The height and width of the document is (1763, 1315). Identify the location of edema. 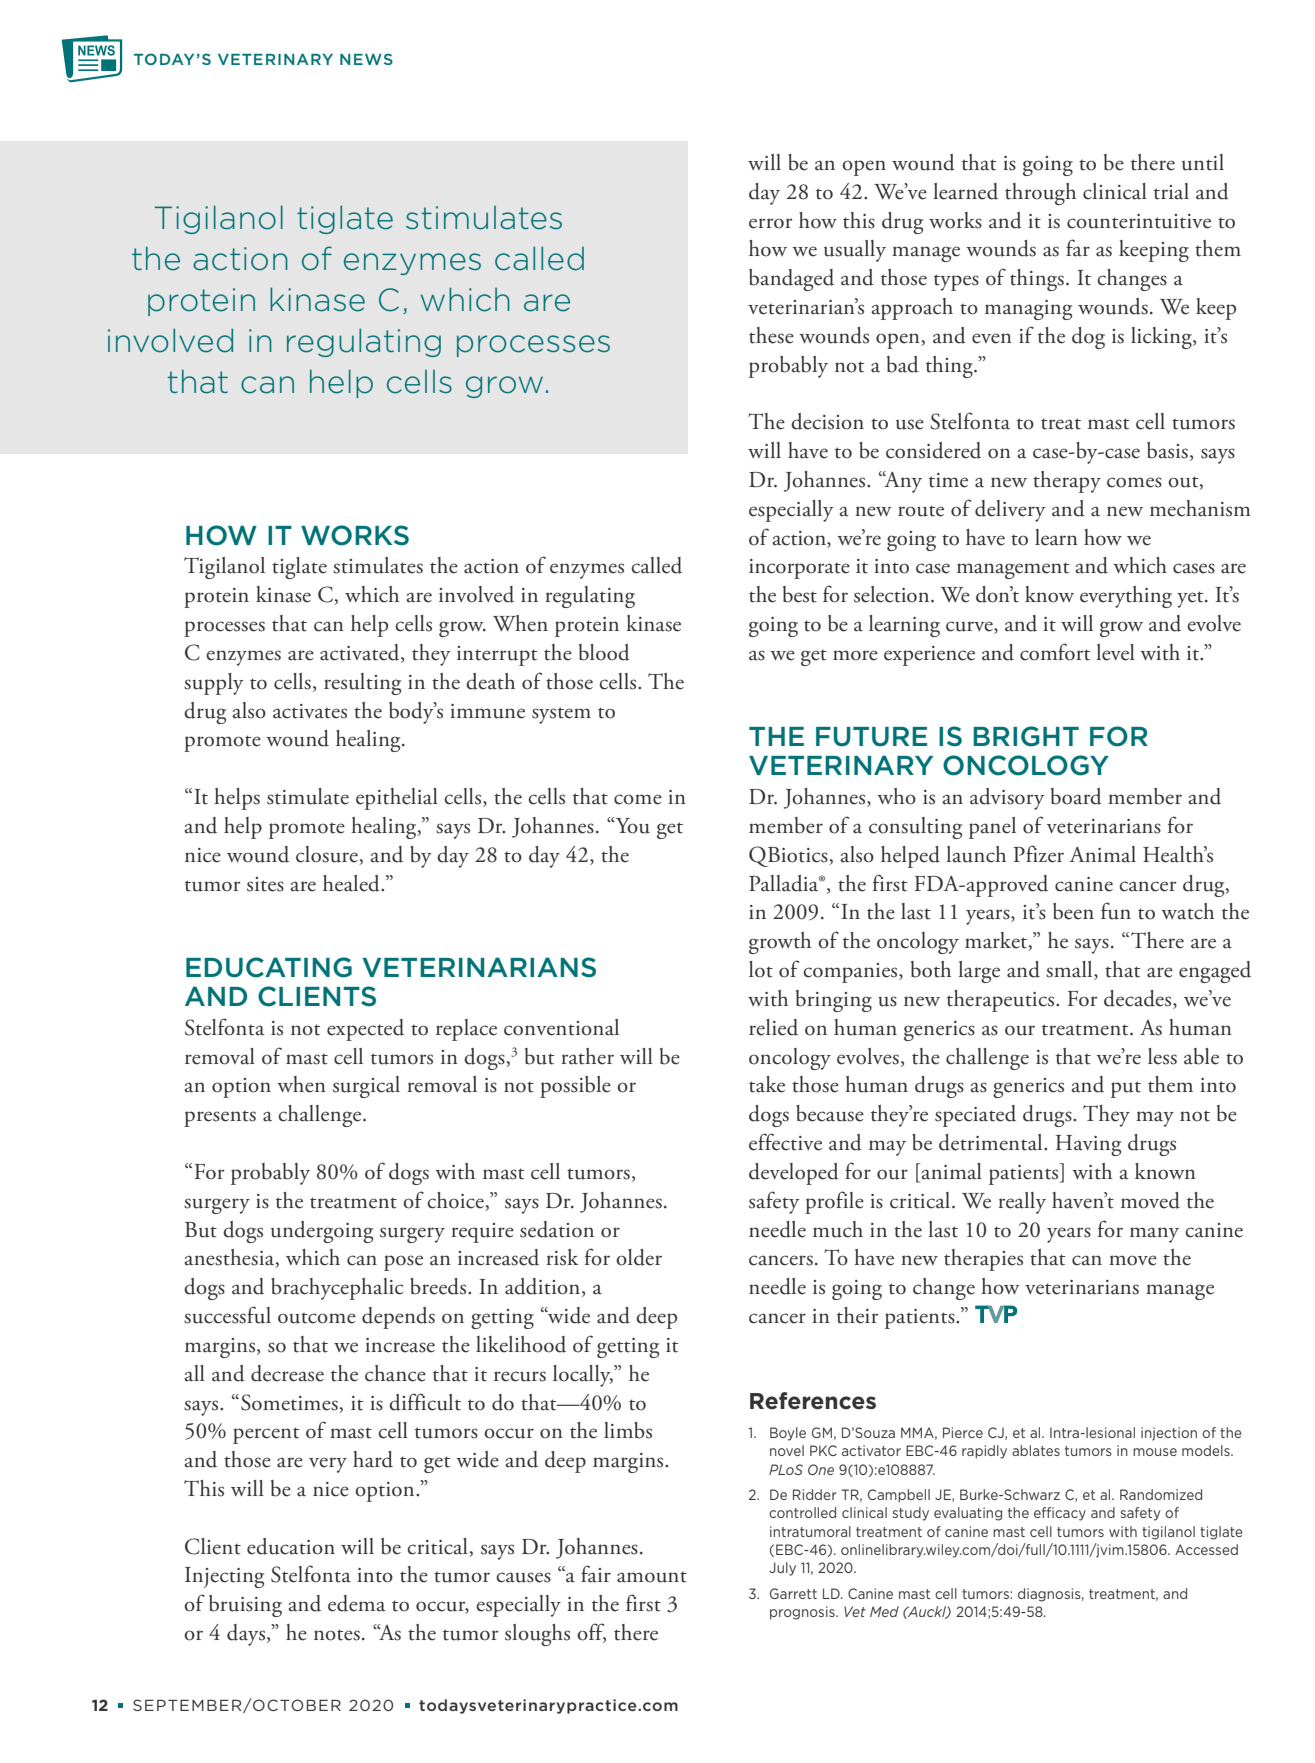
(356, 1603).
